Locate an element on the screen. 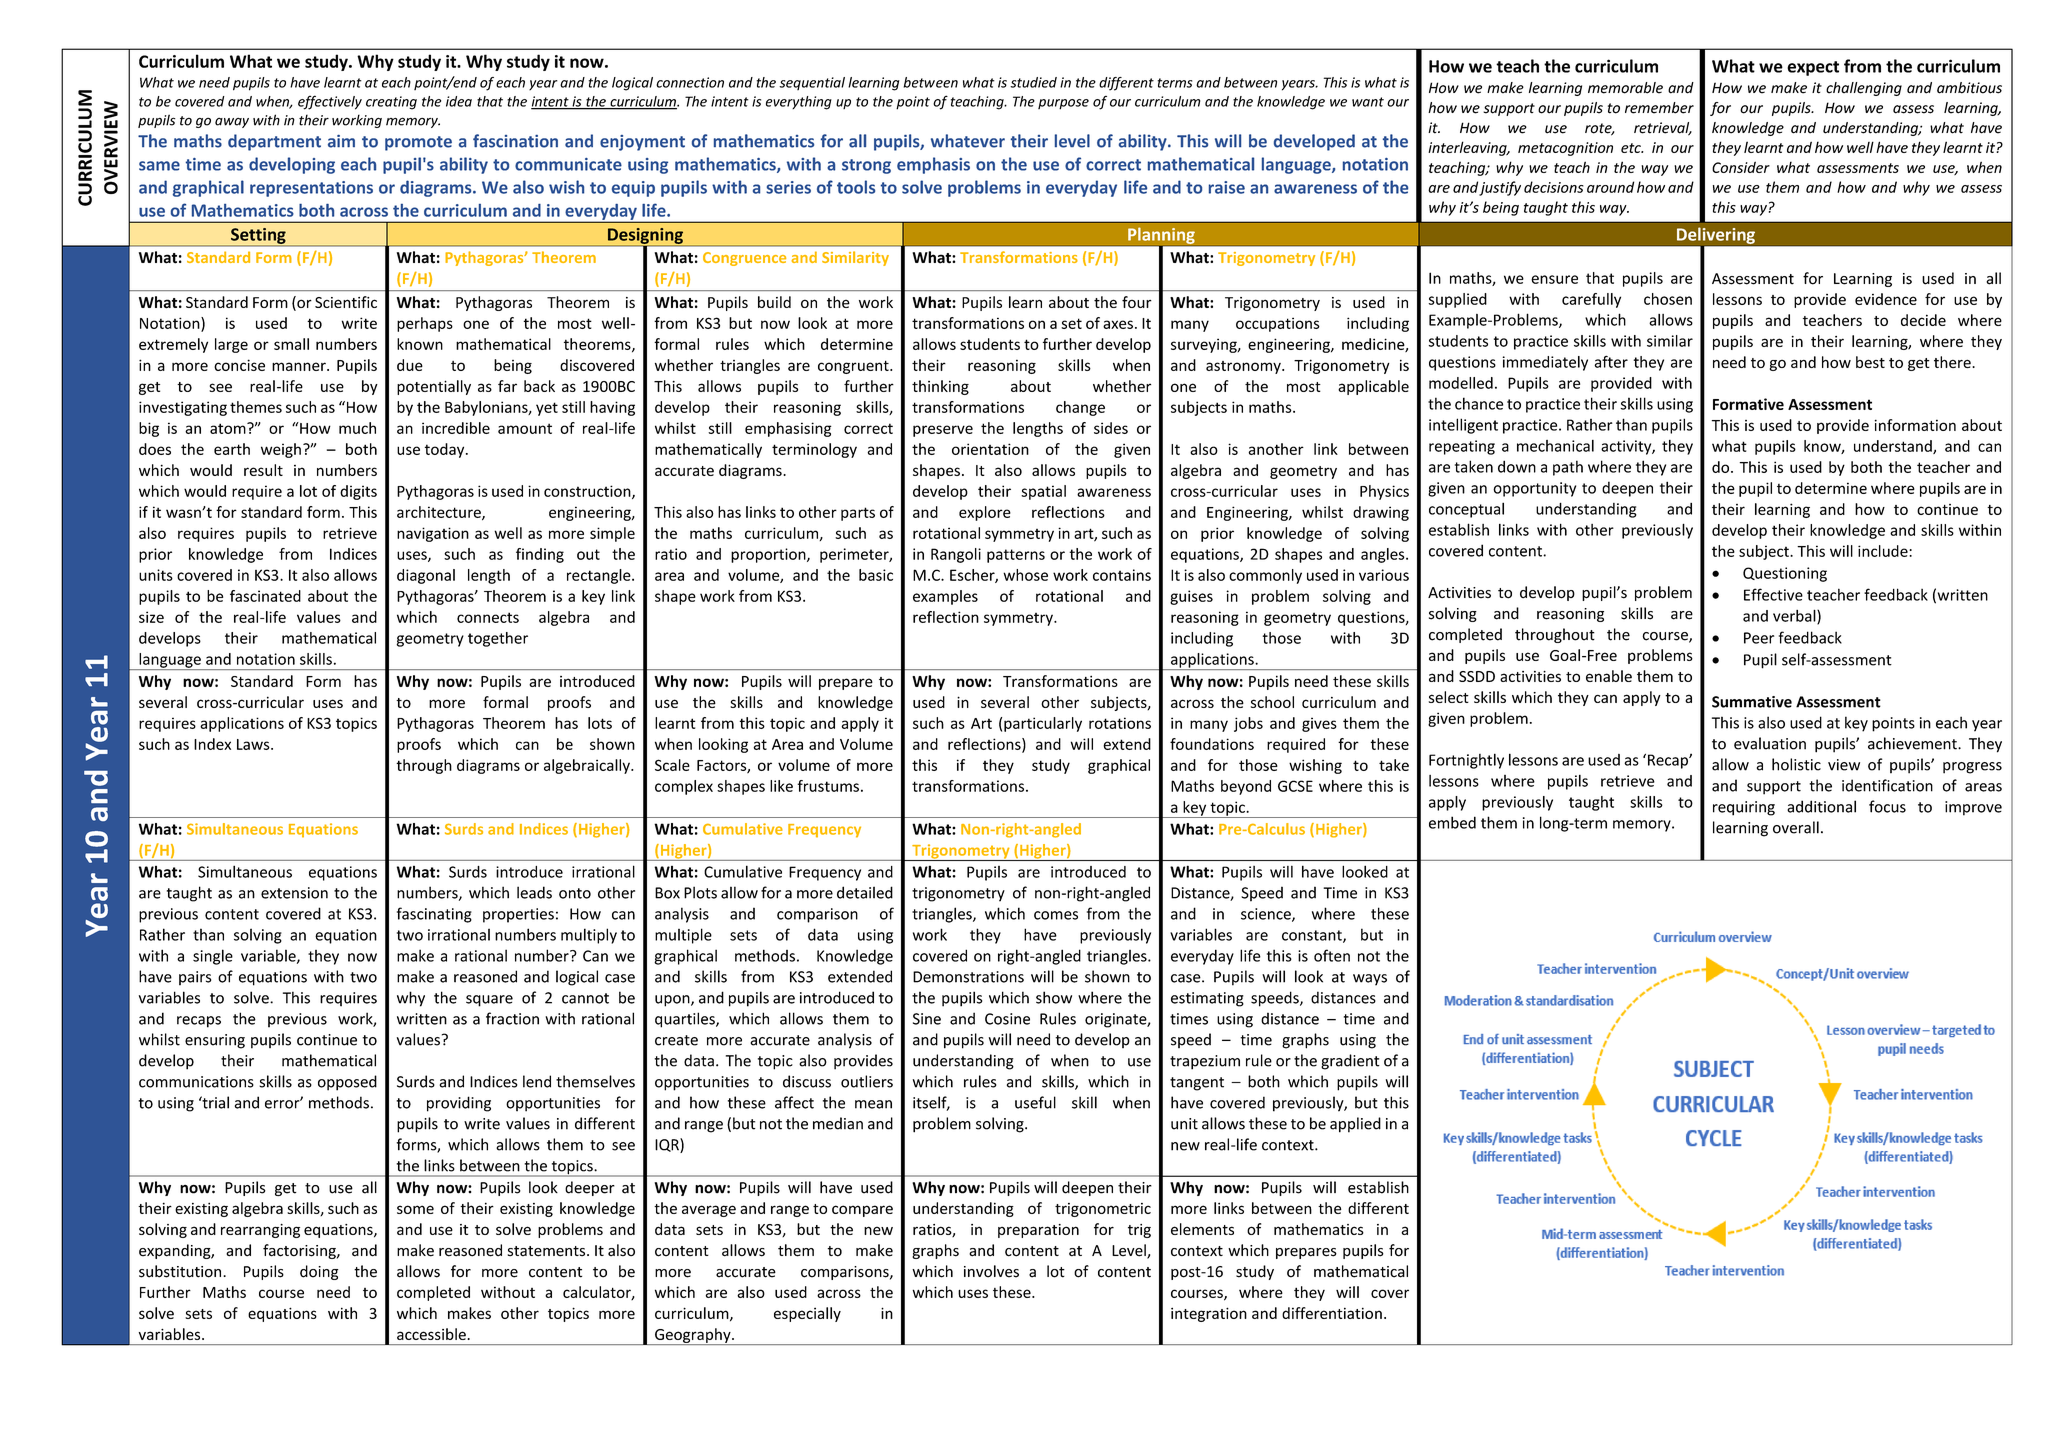 The height and width of the screenshot is (1447, 2047). elements is located at coordinates (1202, 1229).
